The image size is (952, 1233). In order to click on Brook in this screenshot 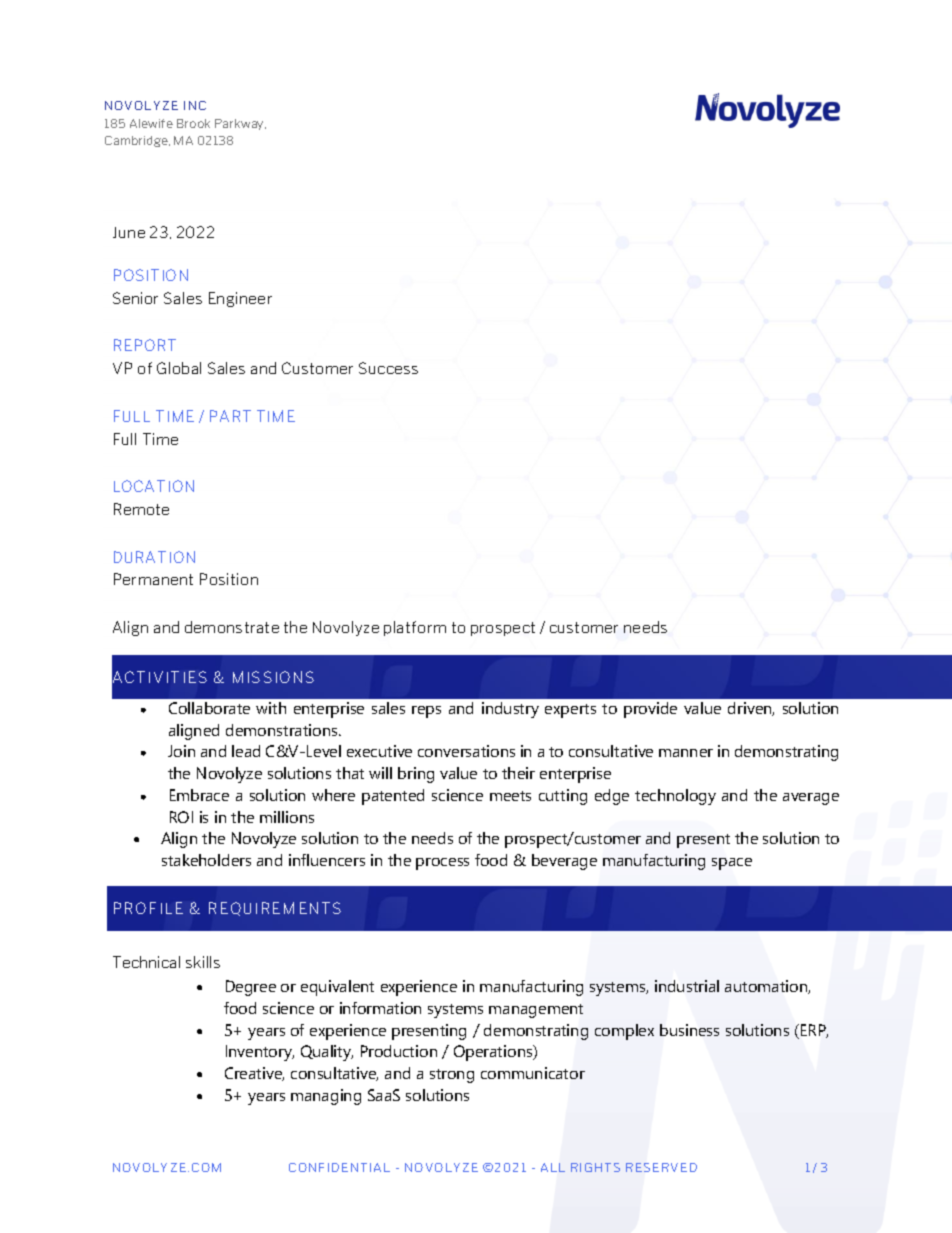, I will do `click(193, 123)`.
